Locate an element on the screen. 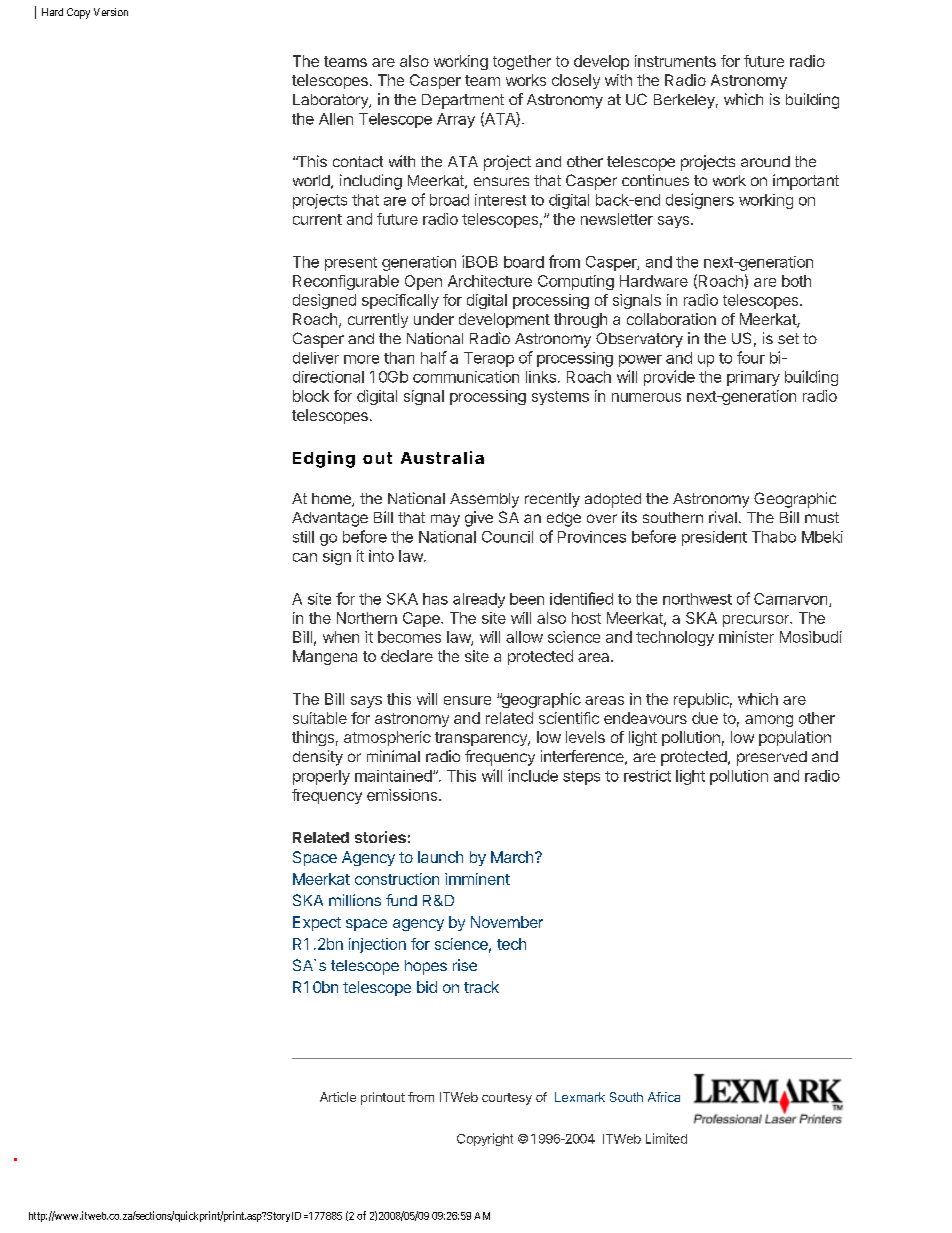 Image resolution: width=952 pixels, height=1233 pixels. communication is located at coordinates (466, 377).
